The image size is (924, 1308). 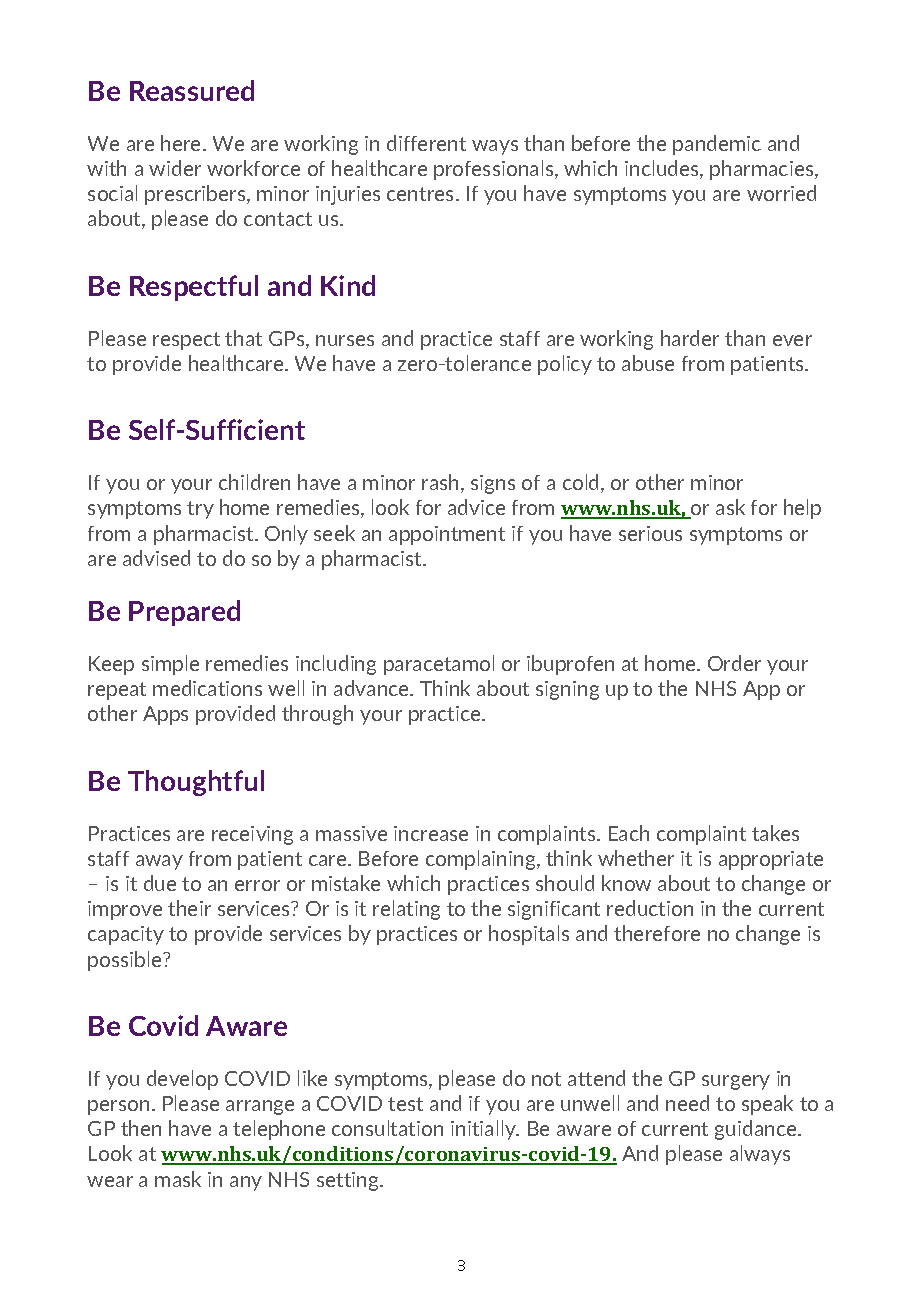 I want to click on their, so click(x=189, y=908).
